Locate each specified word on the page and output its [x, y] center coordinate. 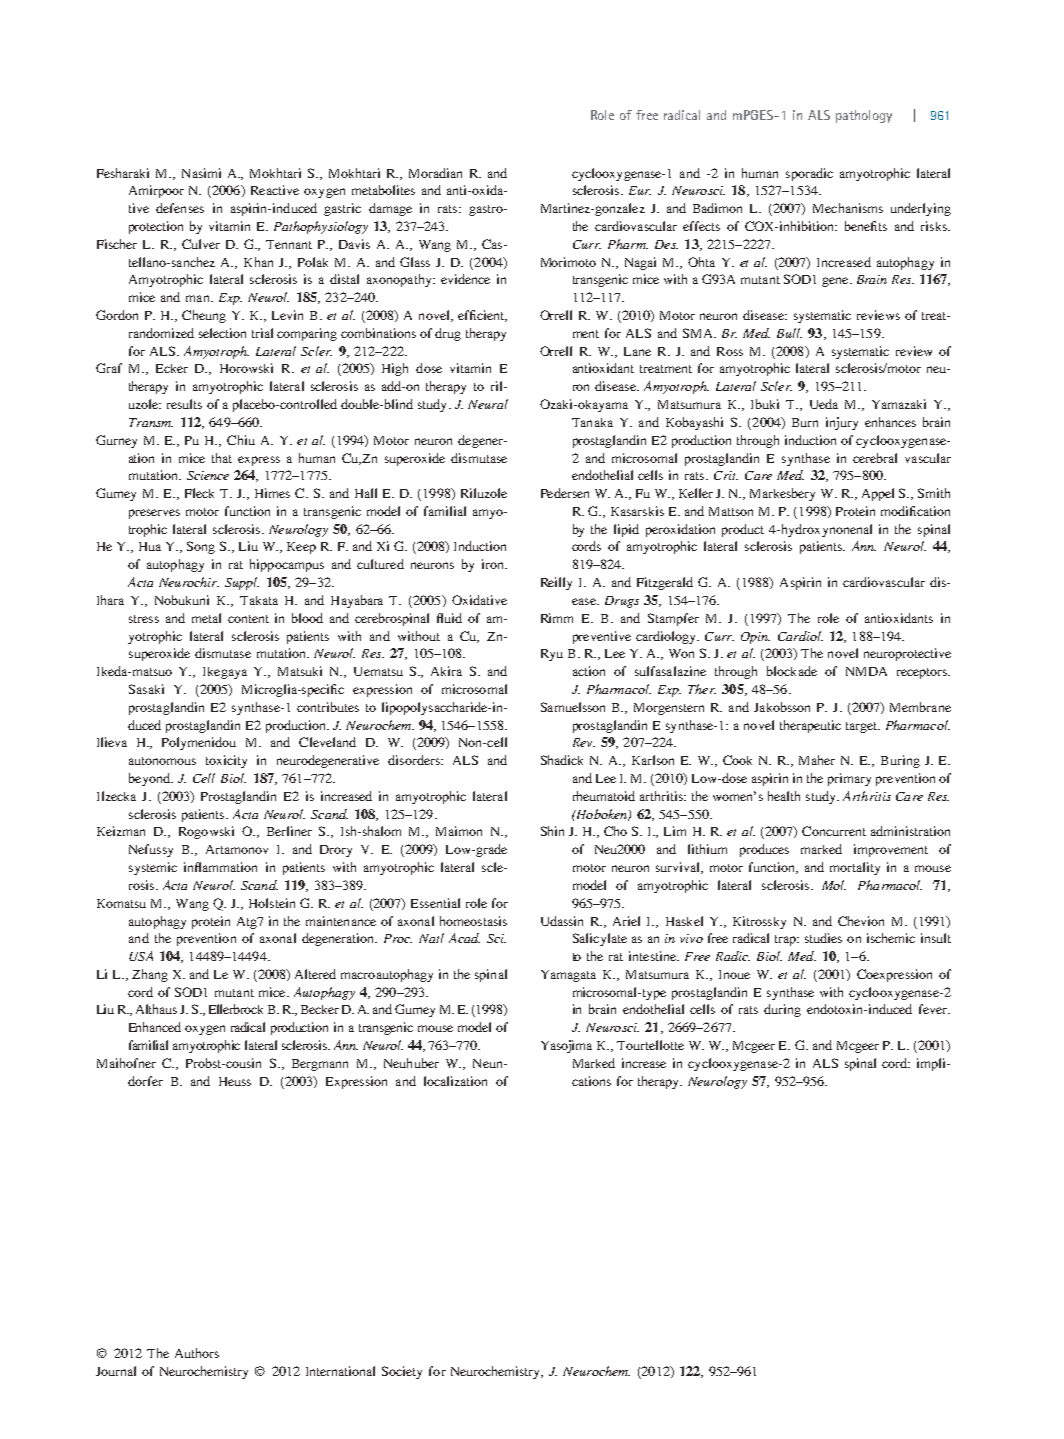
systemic [153, 868]
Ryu [552, 655]
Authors [197, 1353]
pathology [864, 116]
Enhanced [155, 1027]
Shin [552, 831]
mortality [855, 868]
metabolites [383, 190]
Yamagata [568, 976]
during [782, 1010]
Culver [201, 244]
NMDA [866, 671]
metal [206, 618]
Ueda [824, 404]
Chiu [241, 440]
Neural [488, 404]
